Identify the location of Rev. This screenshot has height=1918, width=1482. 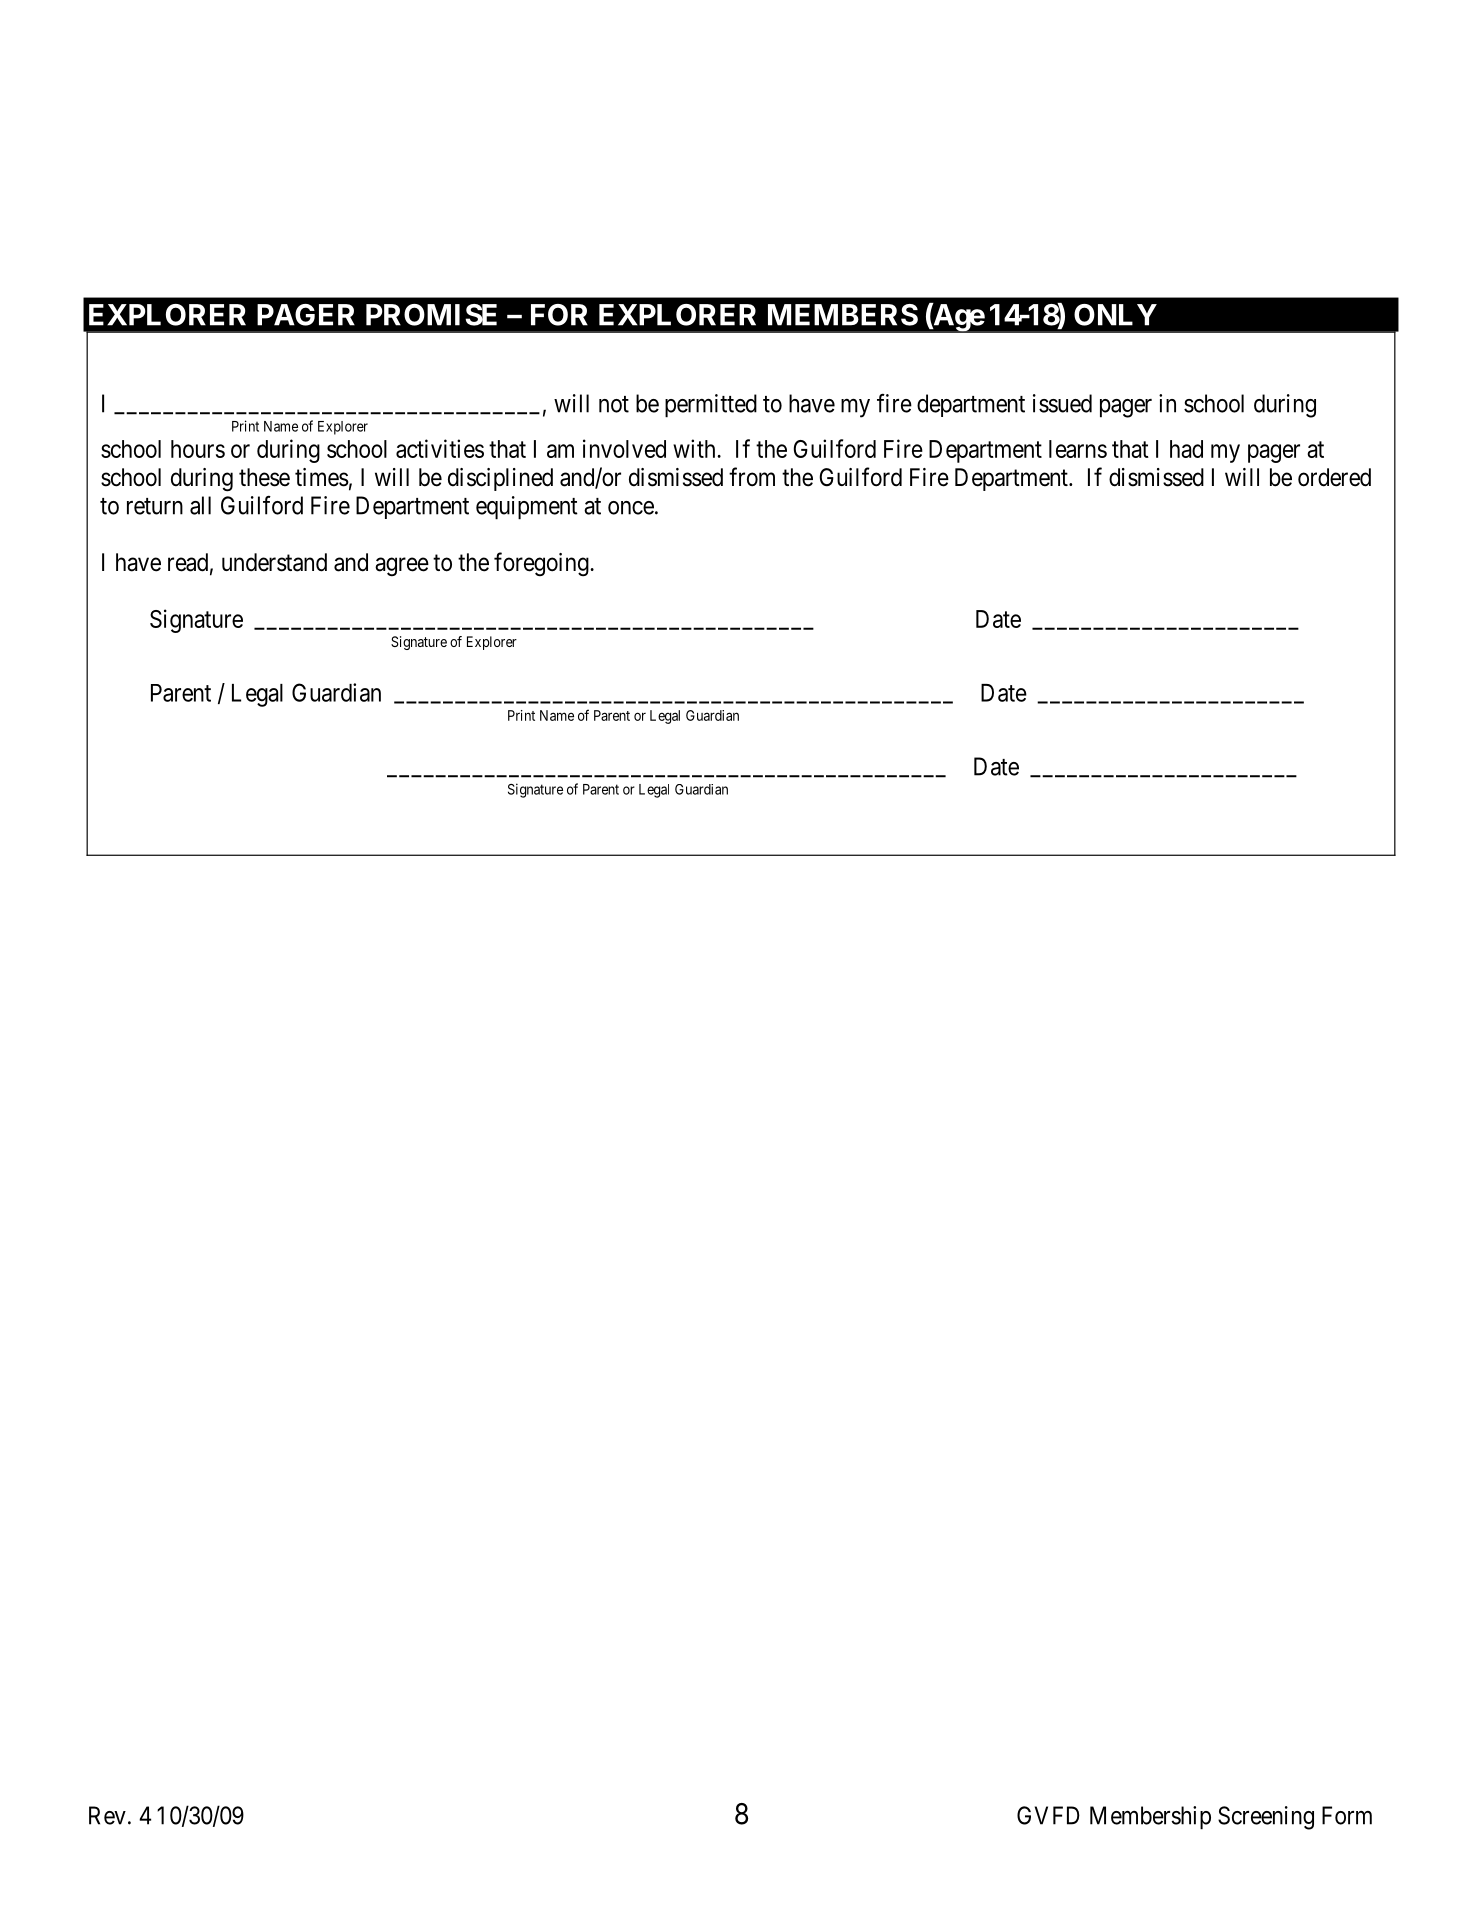
(107, 1815).
